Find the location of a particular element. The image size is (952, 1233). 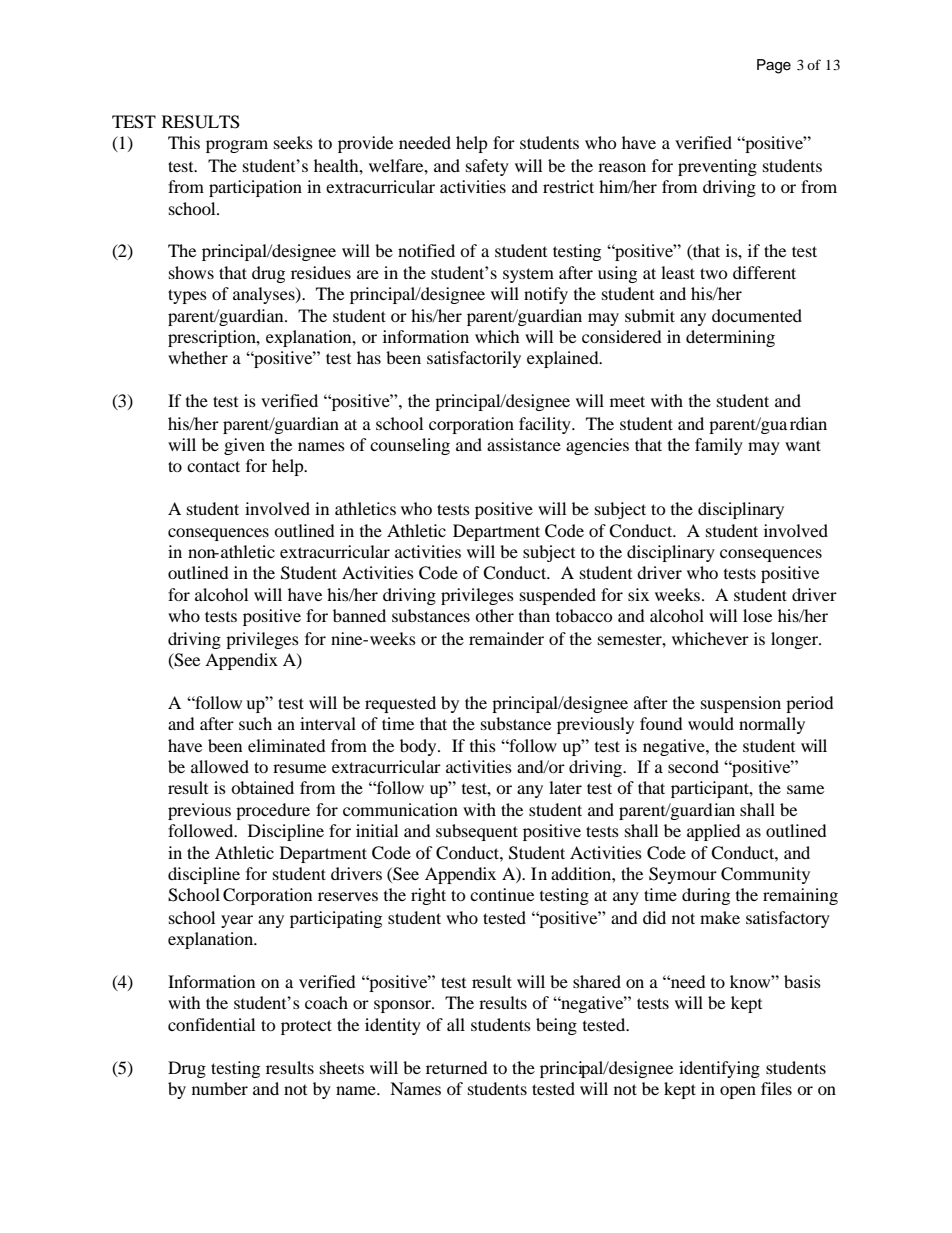

other is located at coordinates (494, 615).
